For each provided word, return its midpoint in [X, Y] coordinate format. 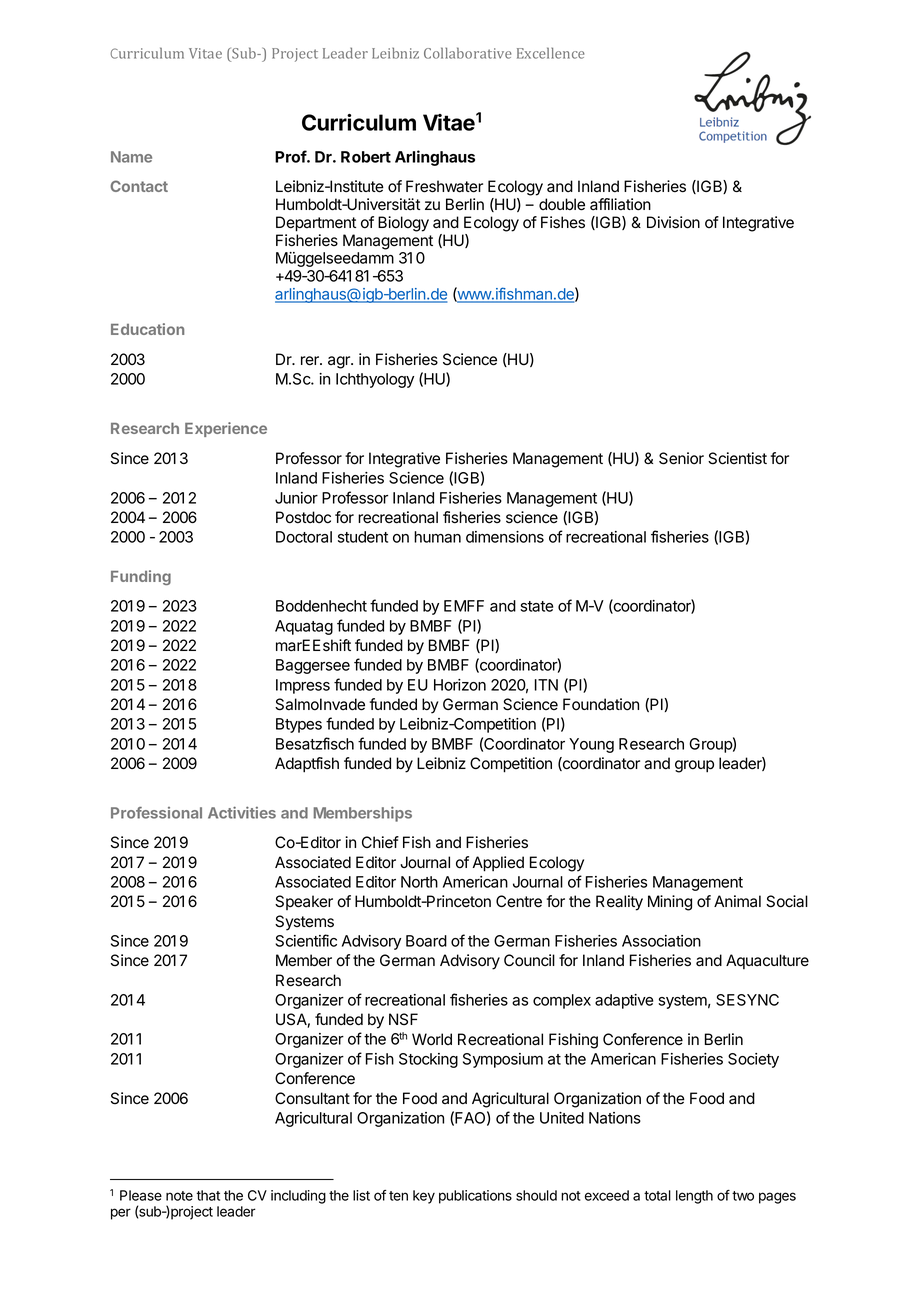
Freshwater [444, 186]
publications [475, 1197]
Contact [139, 186]
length [694, 1197]
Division [673, 222]
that [208, 1195]
